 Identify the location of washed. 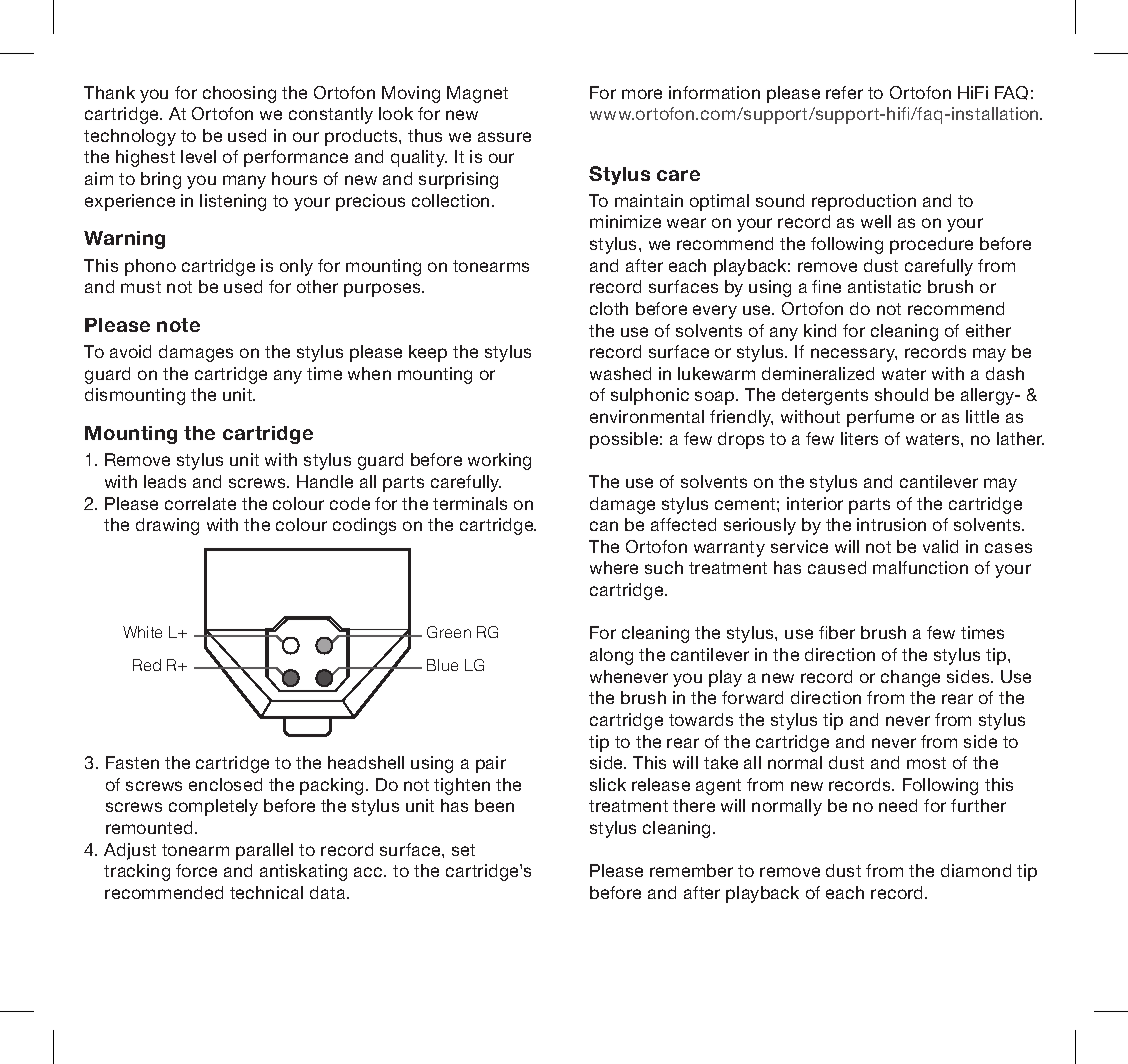
(620, 373).
